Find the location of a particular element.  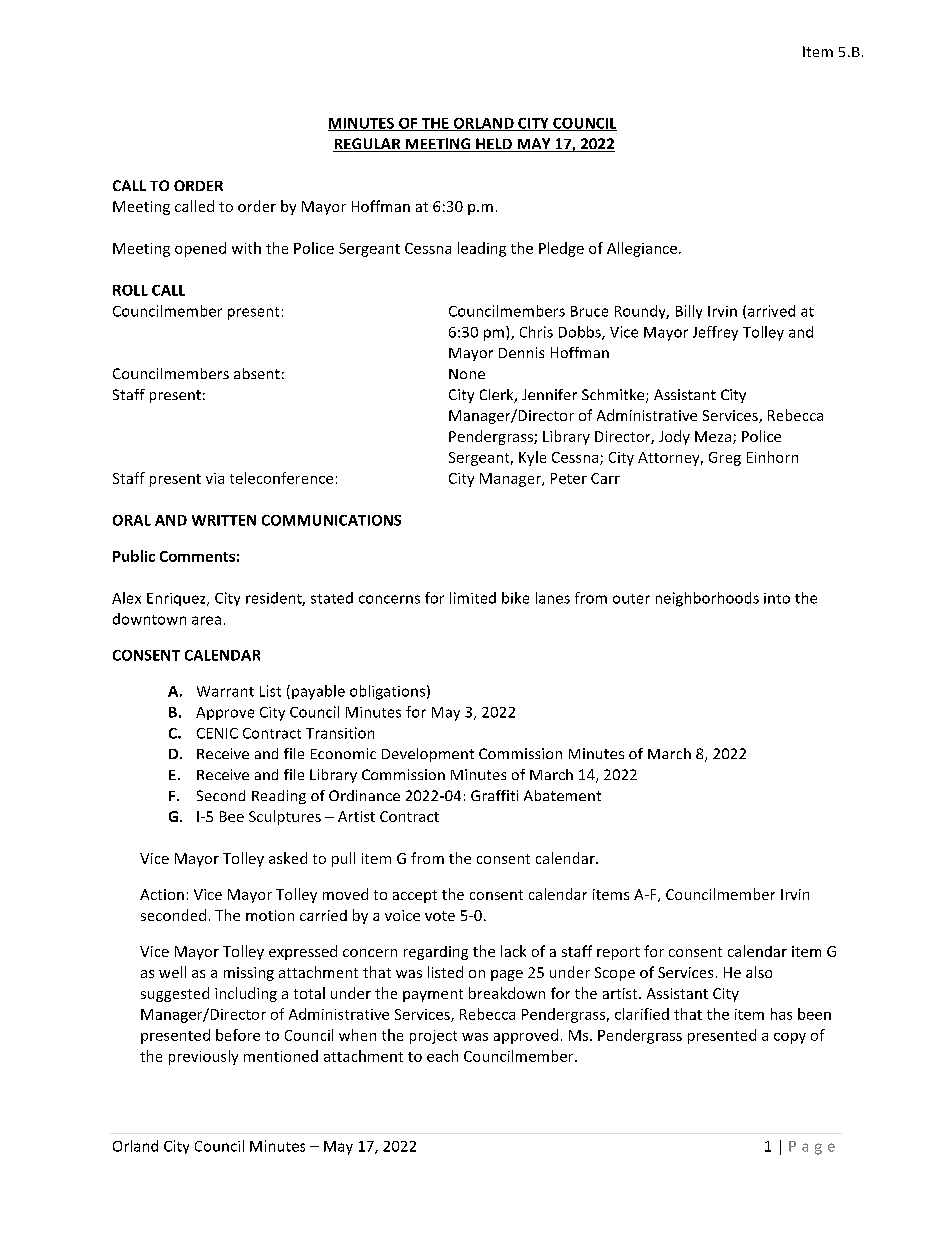

limited is located at coordinates (473, 598).
